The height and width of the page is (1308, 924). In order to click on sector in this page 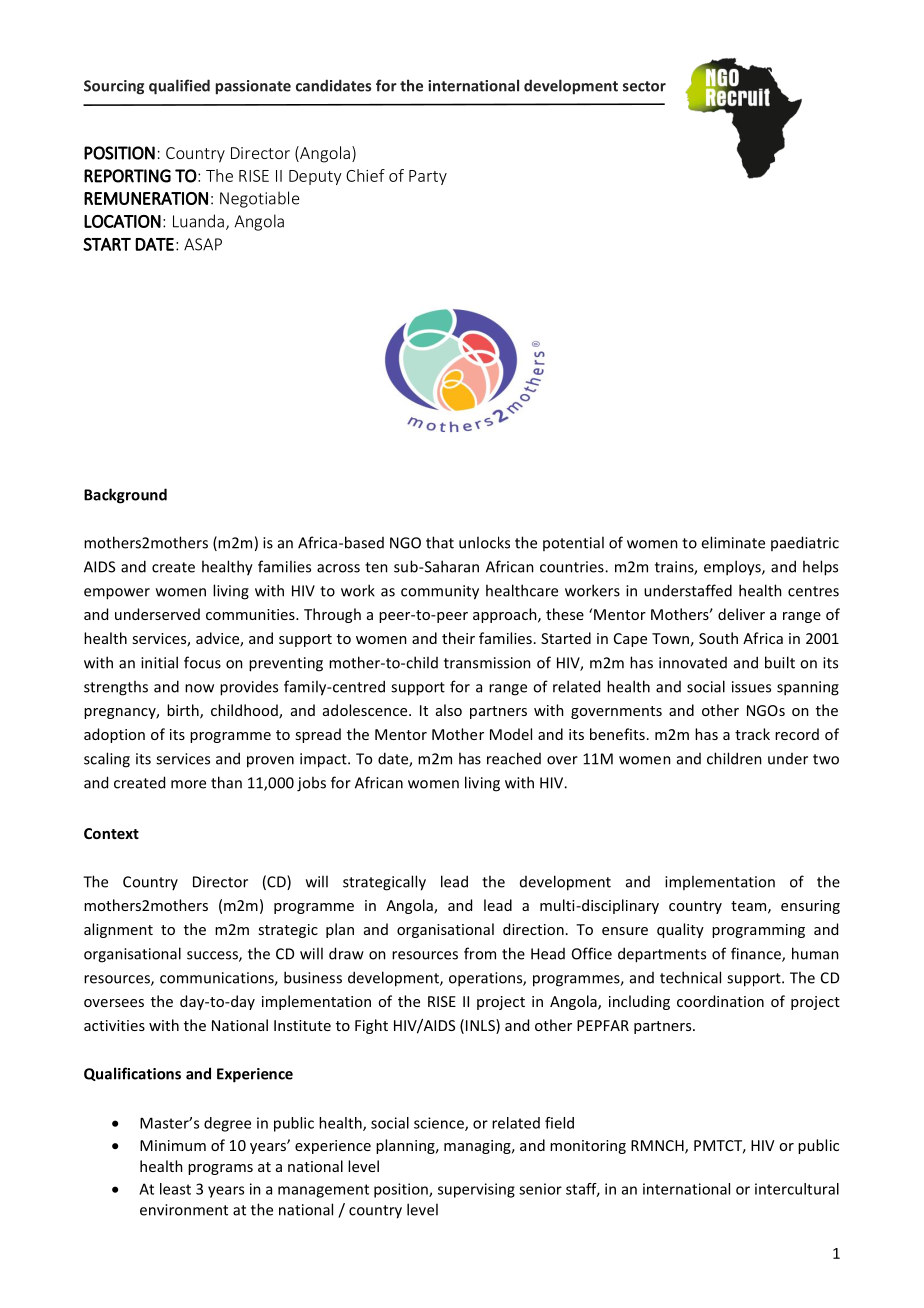, I will do `click(644, 86)`.
